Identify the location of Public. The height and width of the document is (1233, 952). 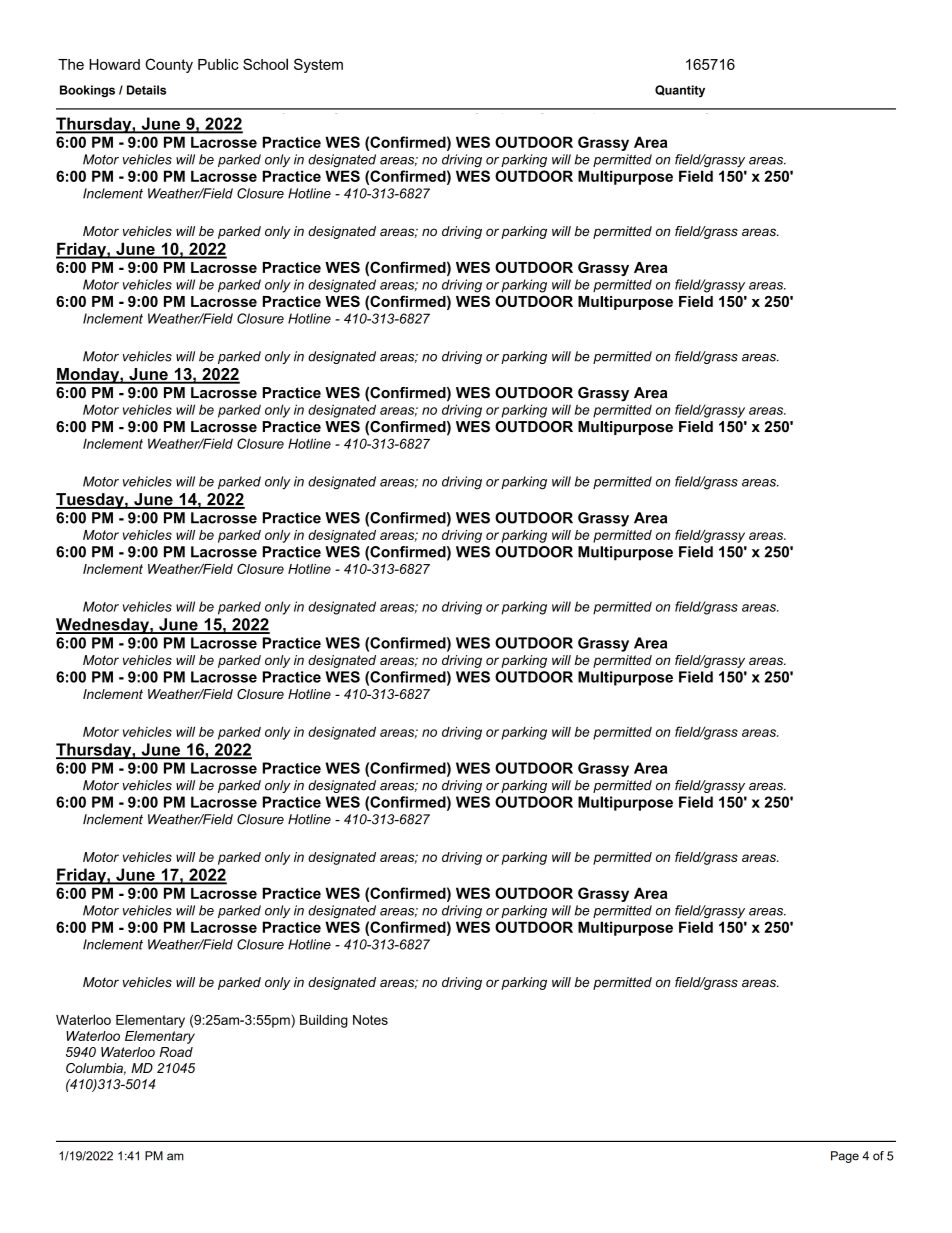
(218, 64).
